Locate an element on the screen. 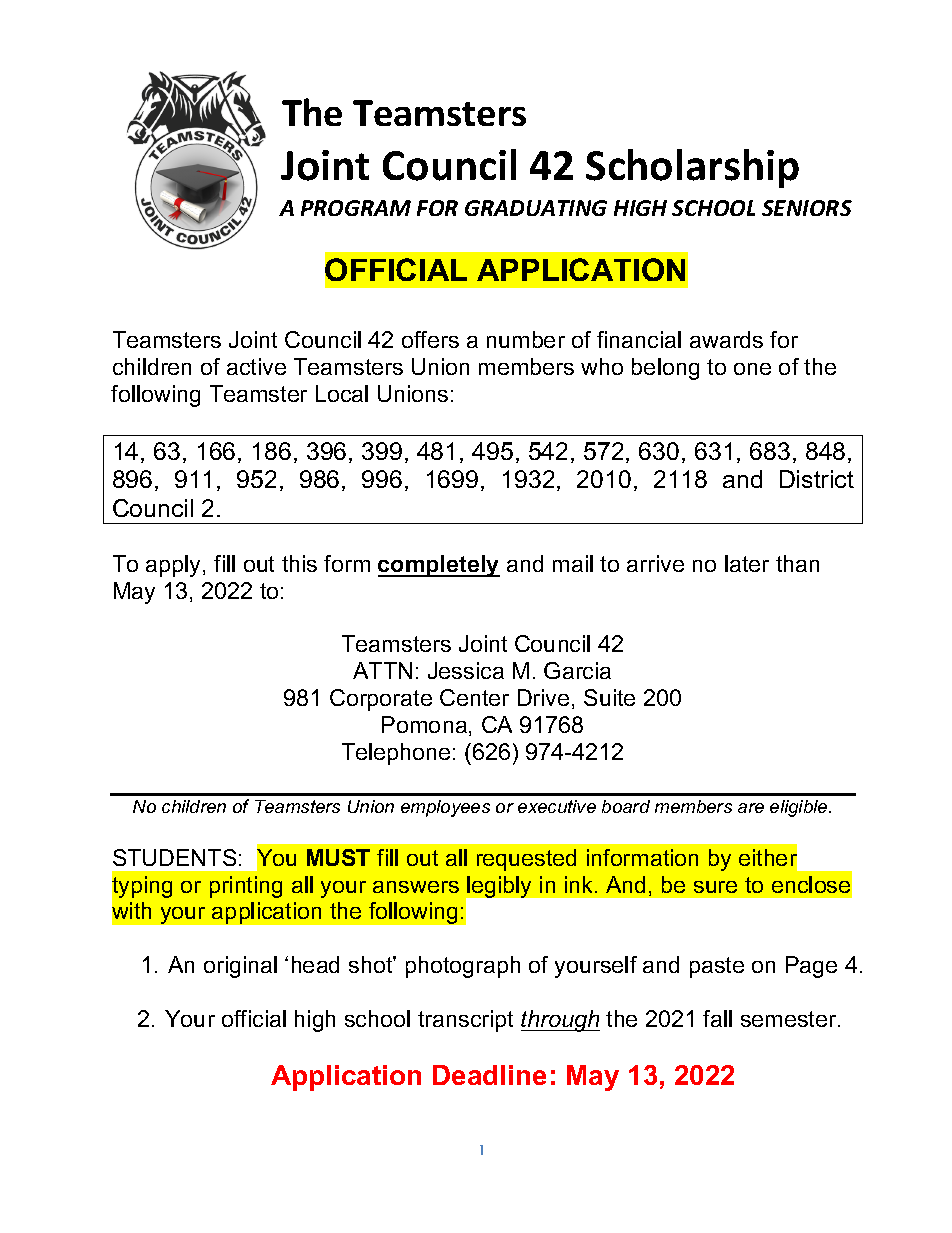 This screenshot has height=1233, width=952. this is located at coordinates (299, 563).
